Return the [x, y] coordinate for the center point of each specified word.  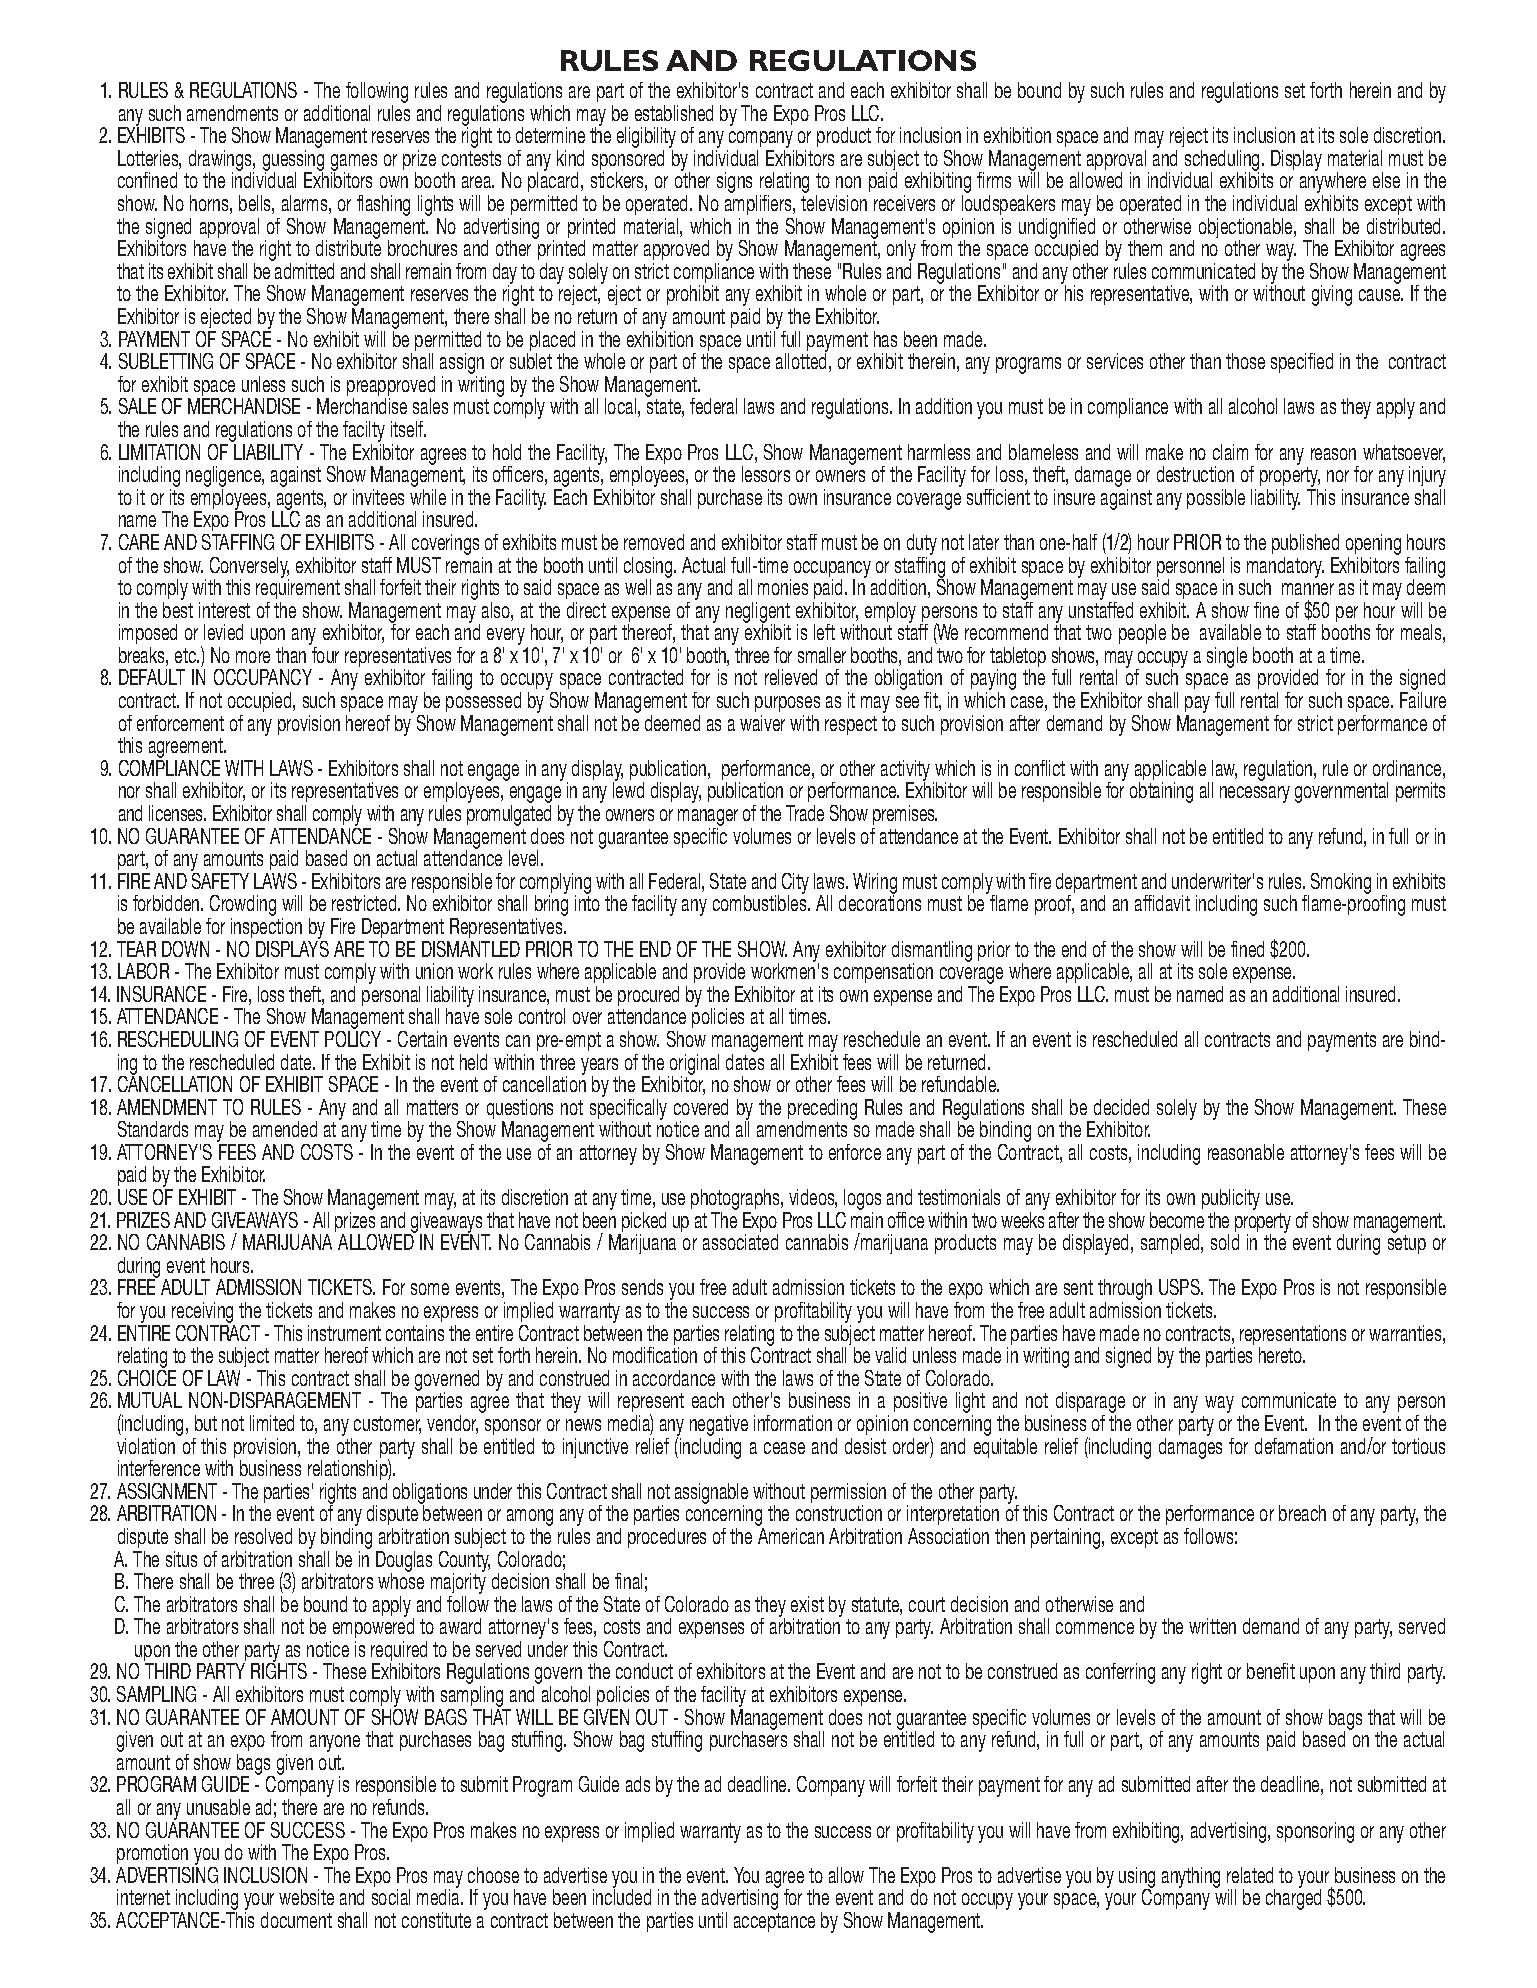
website [306, 1897]
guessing [293, 162]
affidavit [1162, 903]
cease [784, 1448]
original [693, 1065]
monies [783, 587]
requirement [298, 590]
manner [1308, 589]
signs [734, 182]
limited [272, 1423]
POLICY [353, 1037]
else [1386, 180]
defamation [1294, 1446]
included [622, 1896]
